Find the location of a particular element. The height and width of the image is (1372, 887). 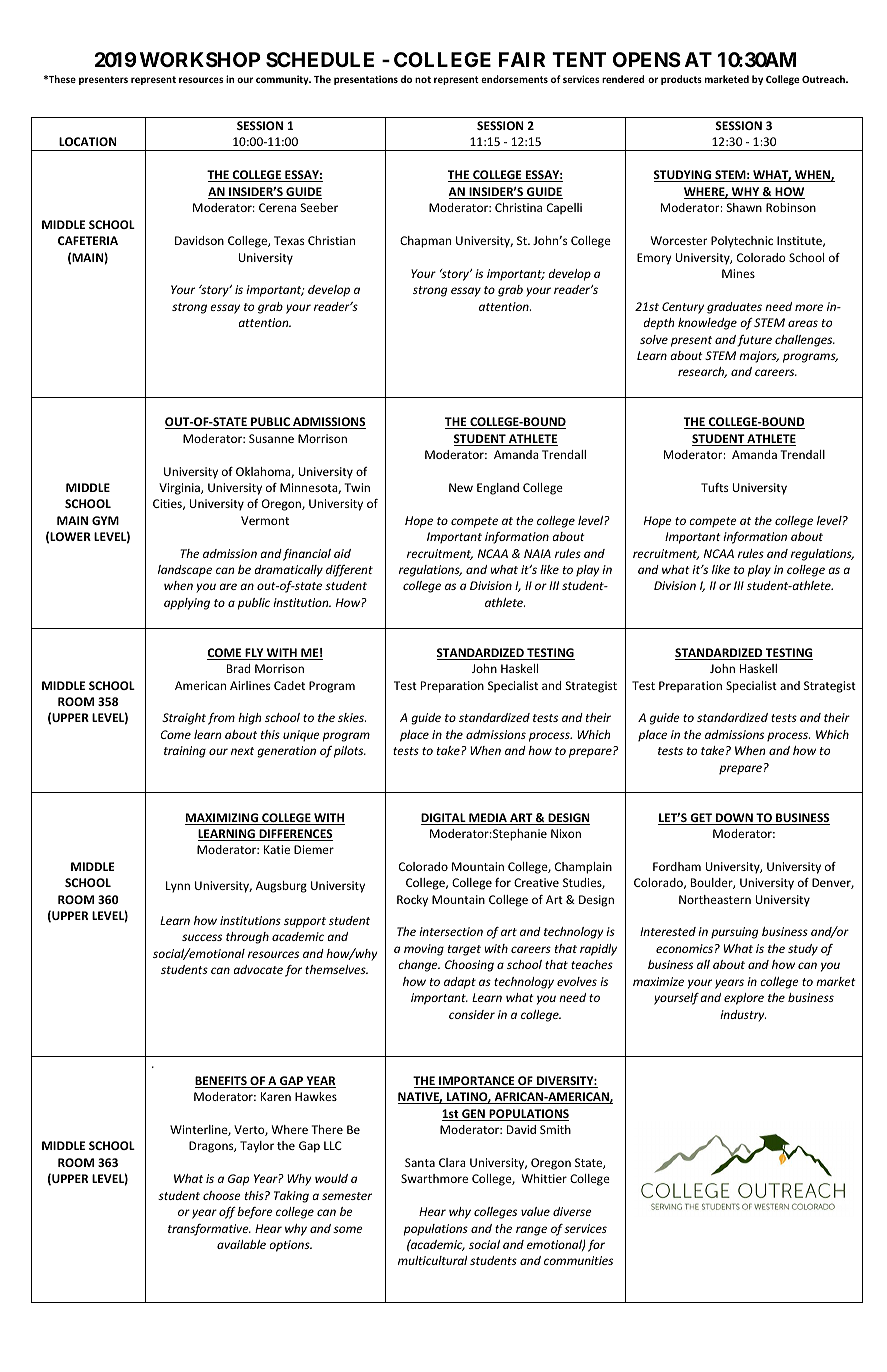

products is located at coordinates (681, 80).
